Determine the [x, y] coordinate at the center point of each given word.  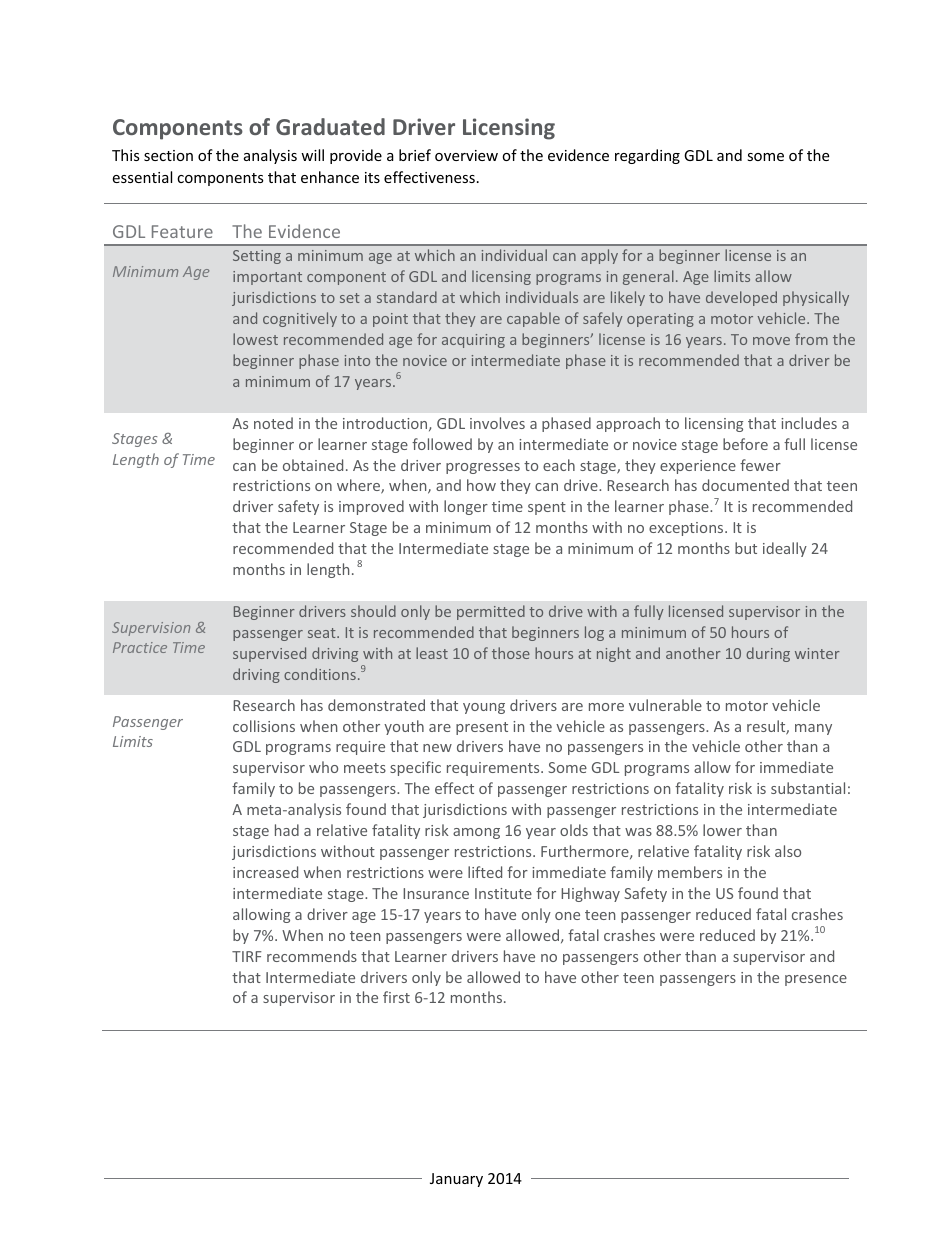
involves [497, 423]
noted [273, 423]
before [745, 444]
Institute [503, 893]
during [768, 654]
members [690, 872]
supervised [269, 654]
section [168, 155]
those [511, 653]
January [456, 1180]
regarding [647, 156]
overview [466, 155]
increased [265, 872]
